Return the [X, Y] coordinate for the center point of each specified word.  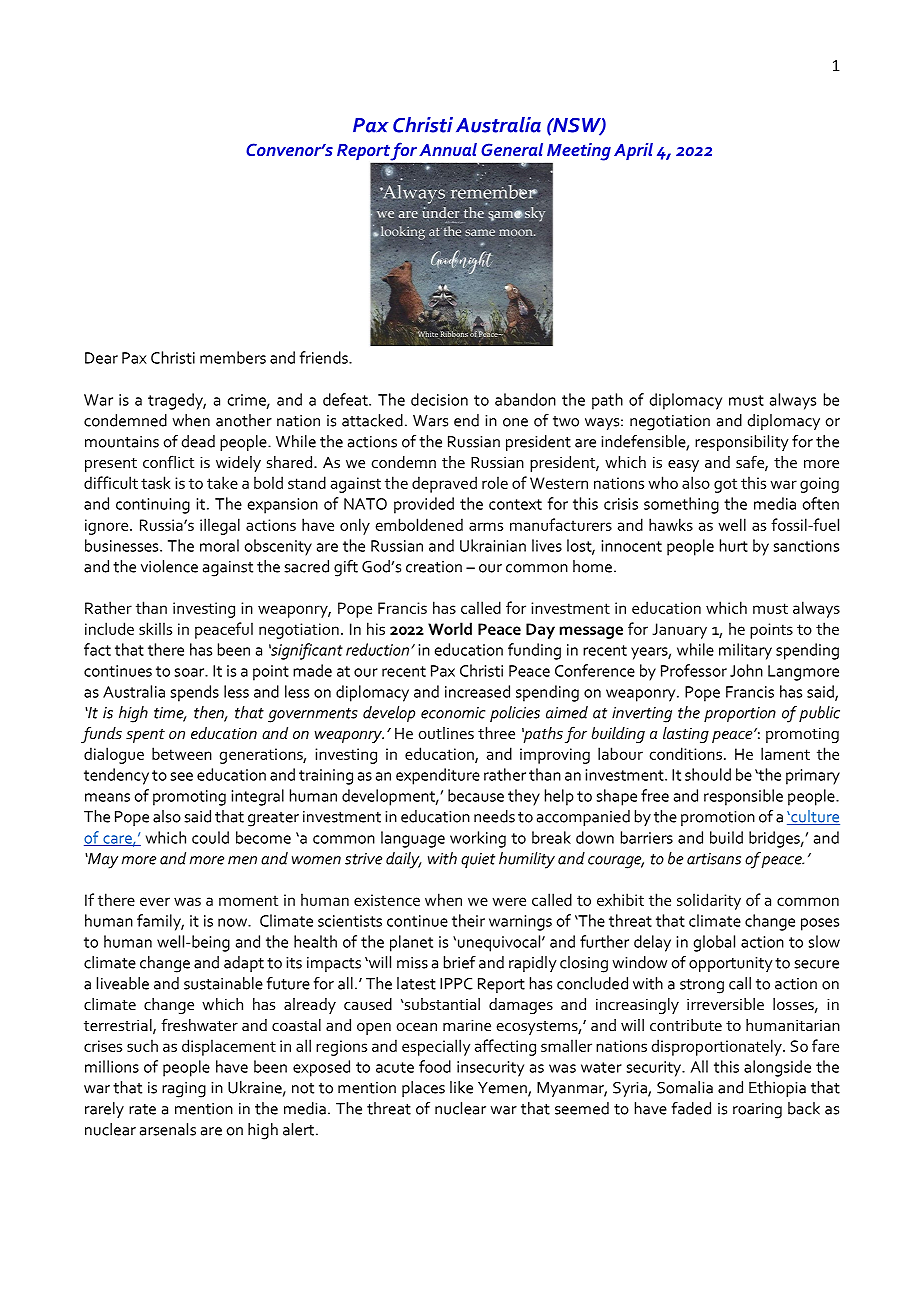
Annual [448, 149]
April [633, 151]
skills [155, 628]
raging [184, 1090]
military [745, 651]
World [450, 628]
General [512, 149]
